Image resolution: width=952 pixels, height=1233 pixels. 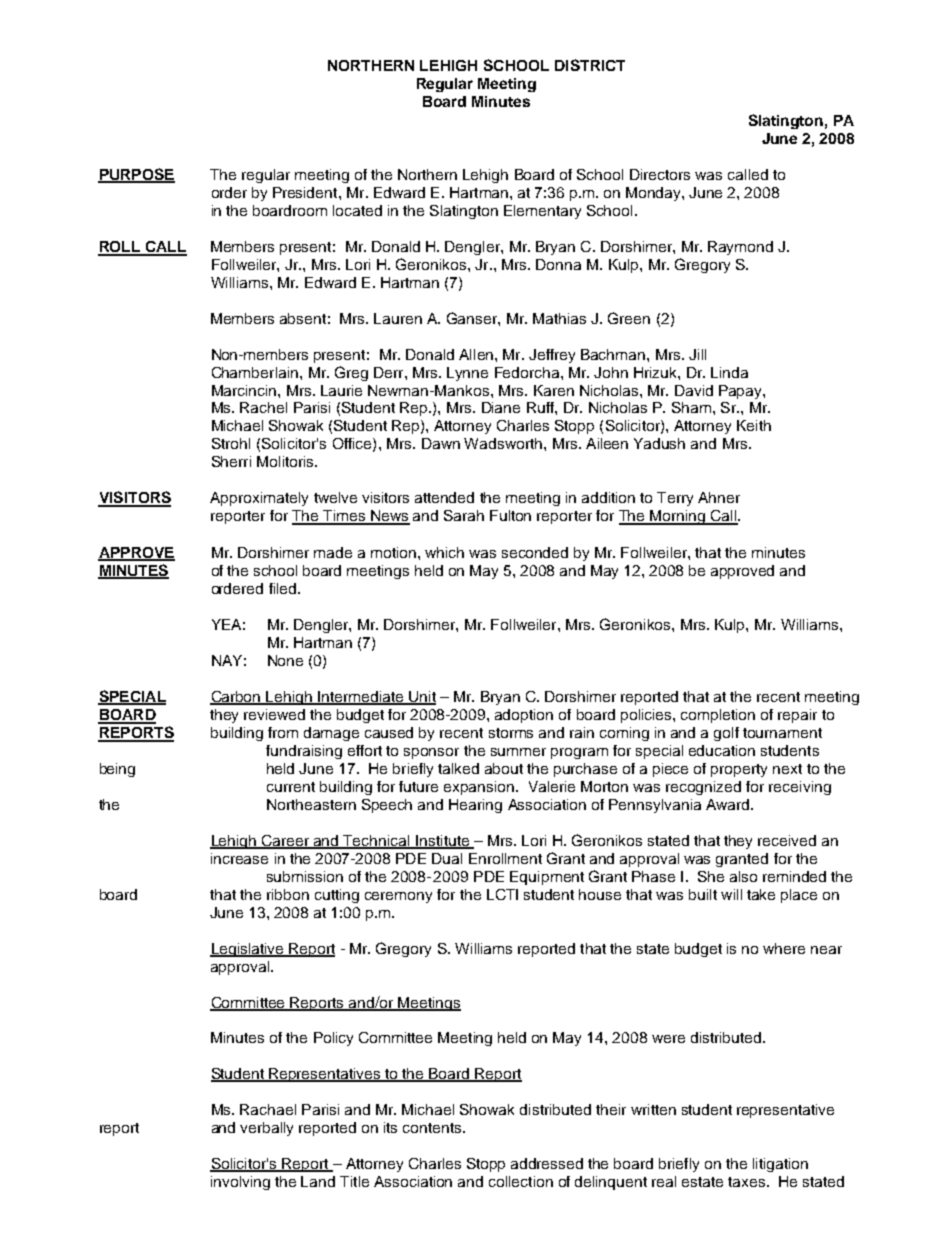 What do you see at coordinates (433, 1128) in the screenshot?
I see `contents` at bounding box center [433, 1128].
